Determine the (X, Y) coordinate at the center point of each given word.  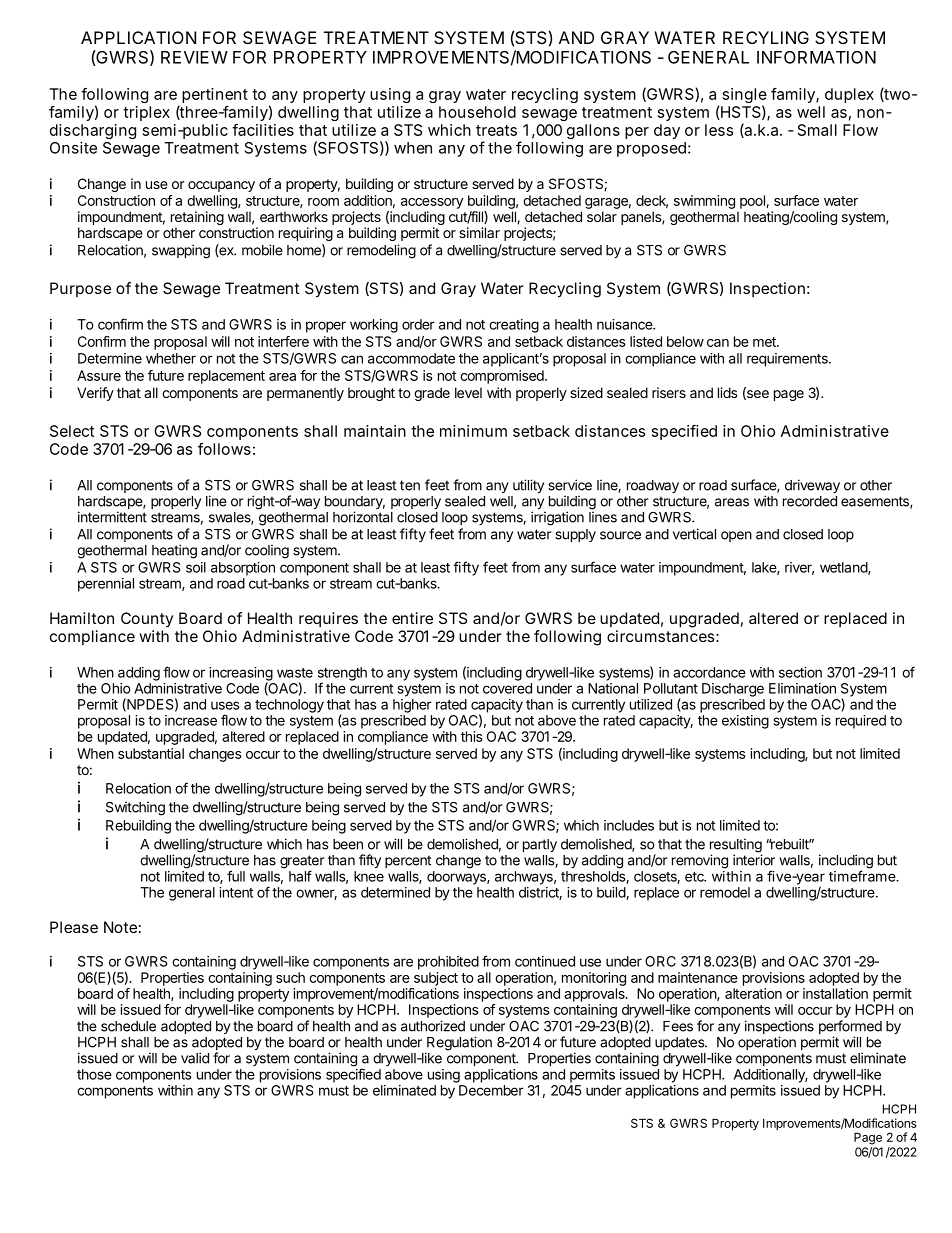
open (736, 536)
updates (680, 1043)
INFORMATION (816, 57)
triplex (146, 113)
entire (412, 618)
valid (195, 1058)
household (477, 112)
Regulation (458, 1044)
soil (196, 567)
